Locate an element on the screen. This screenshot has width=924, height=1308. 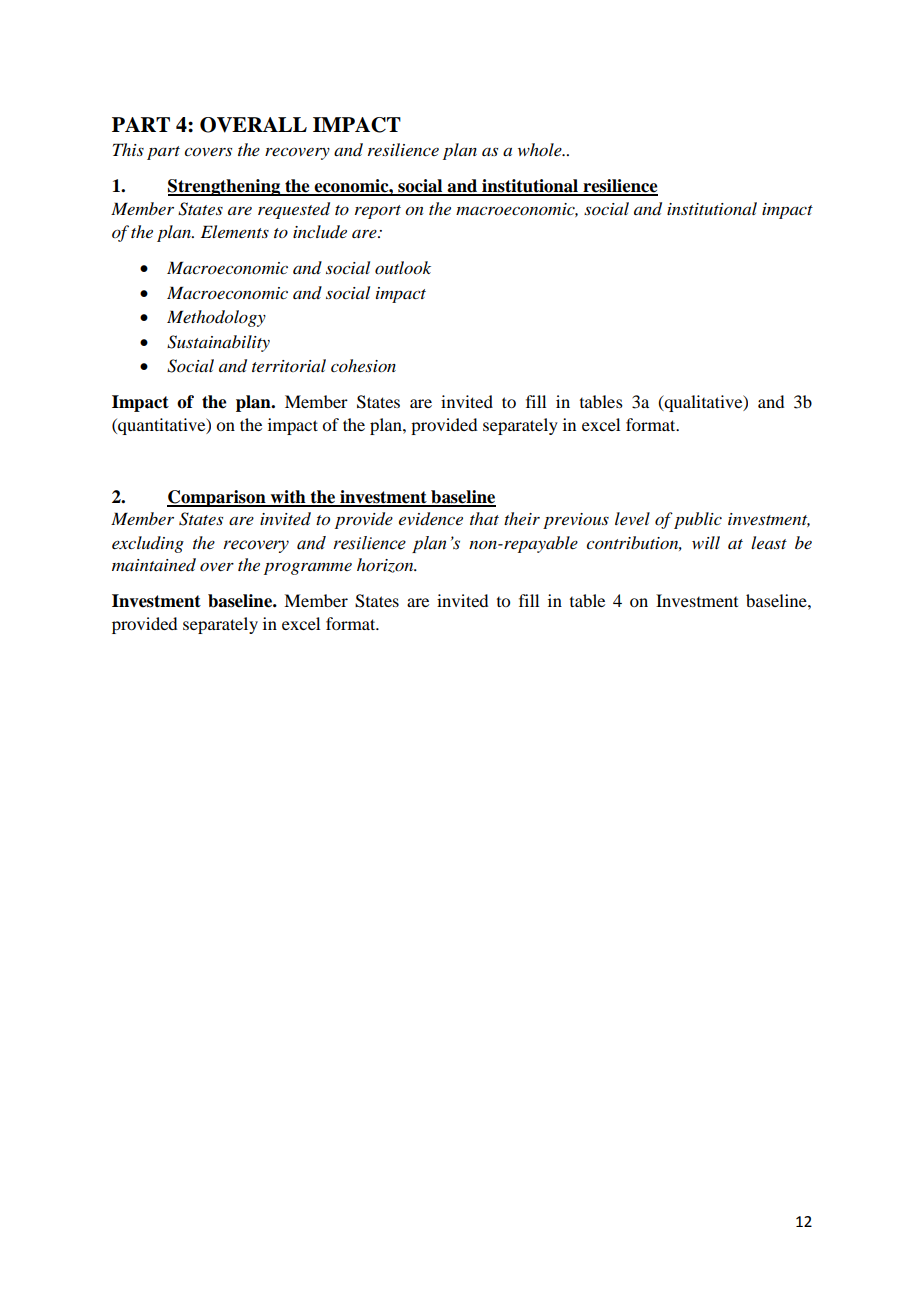
cohesion is located at coordinates (363, 365).
